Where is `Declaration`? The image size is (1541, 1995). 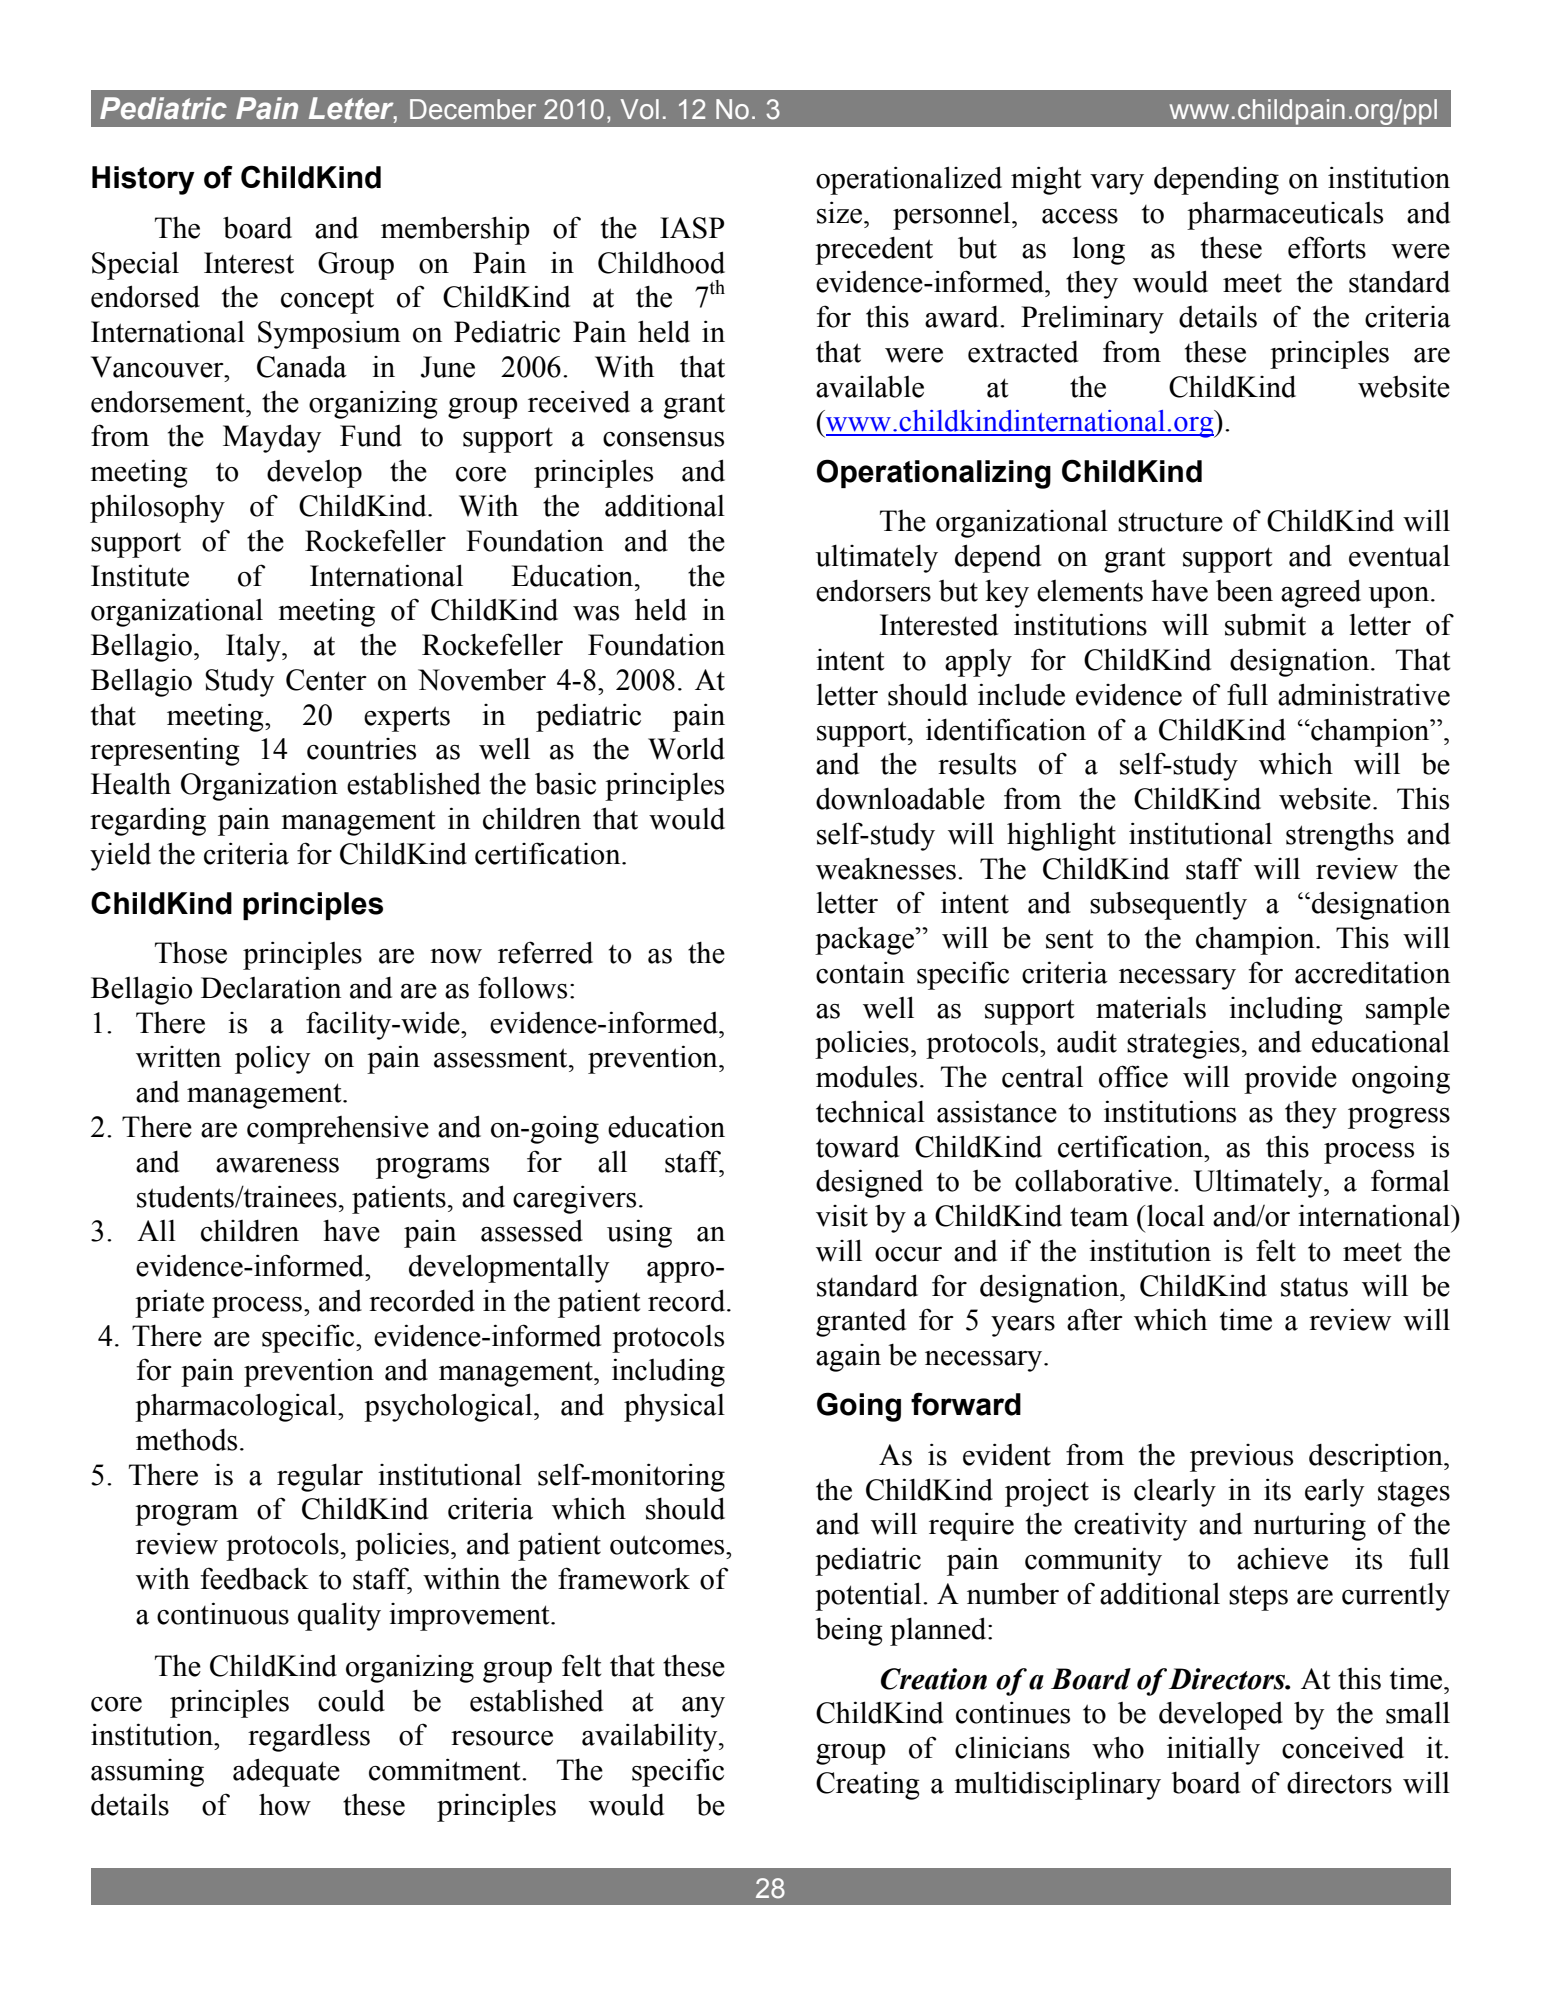
Declaration is located at coordinates (271, 987).
